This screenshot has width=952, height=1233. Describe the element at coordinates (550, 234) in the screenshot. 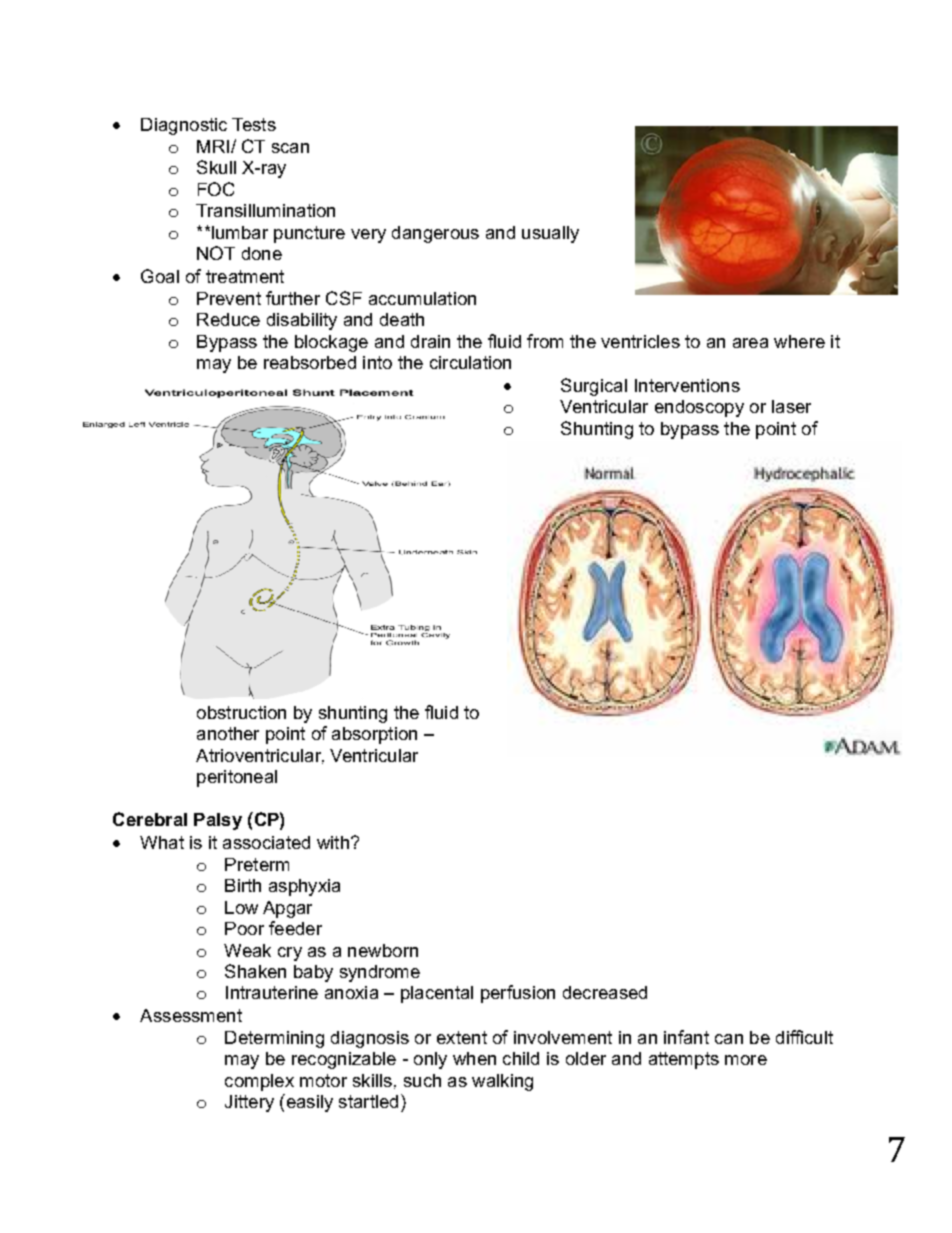

I see `usually` at that location.
